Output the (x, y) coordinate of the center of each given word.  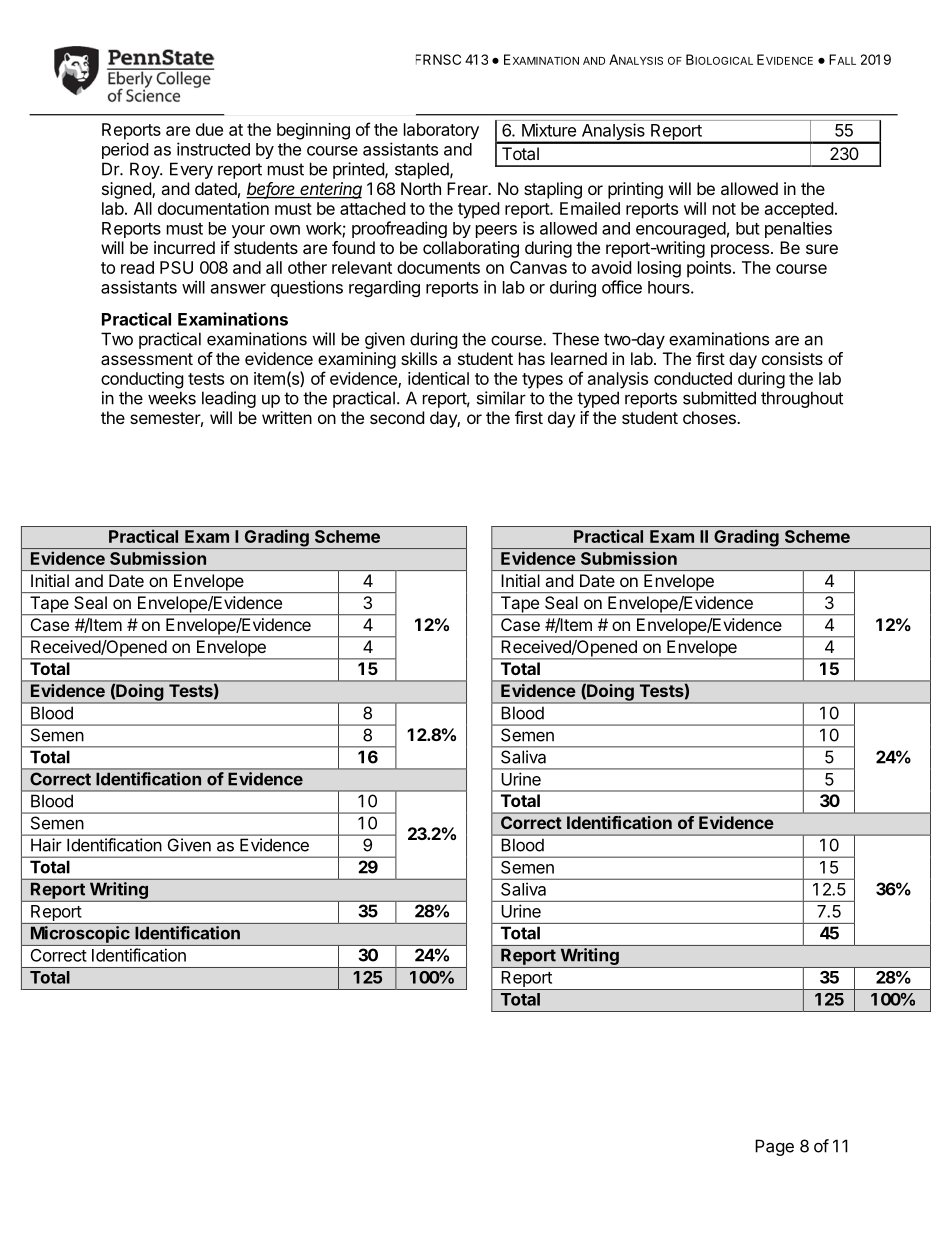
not (724, 209)
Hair (46, 845)
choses (710, 417)
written (287, 417)
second (397, 417)
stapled (423, 170)
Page (774, 1147)
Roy (145, 170)
